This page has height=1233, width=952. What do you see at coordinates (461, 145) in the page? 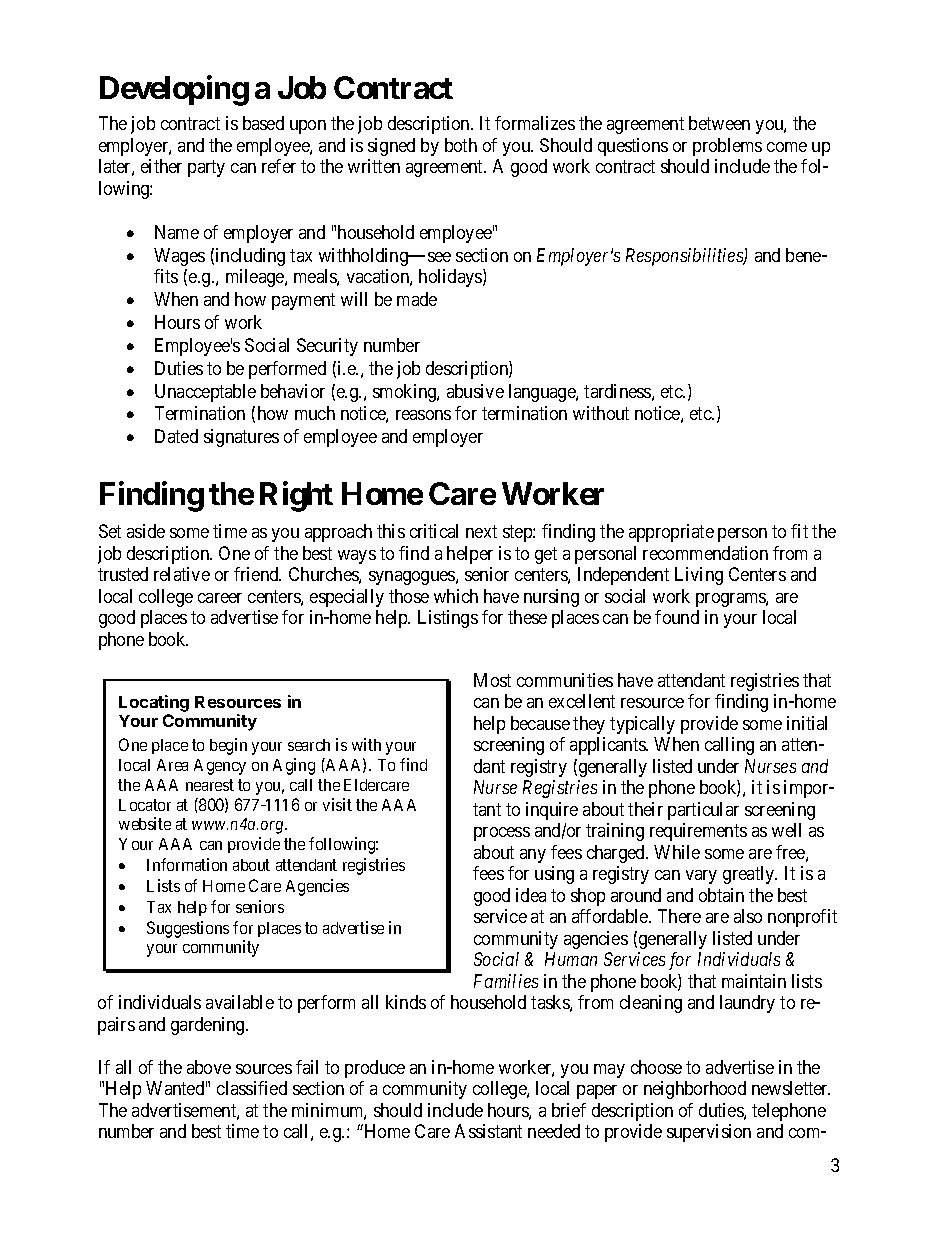
I see `both` at bounding box center [461, 145].
